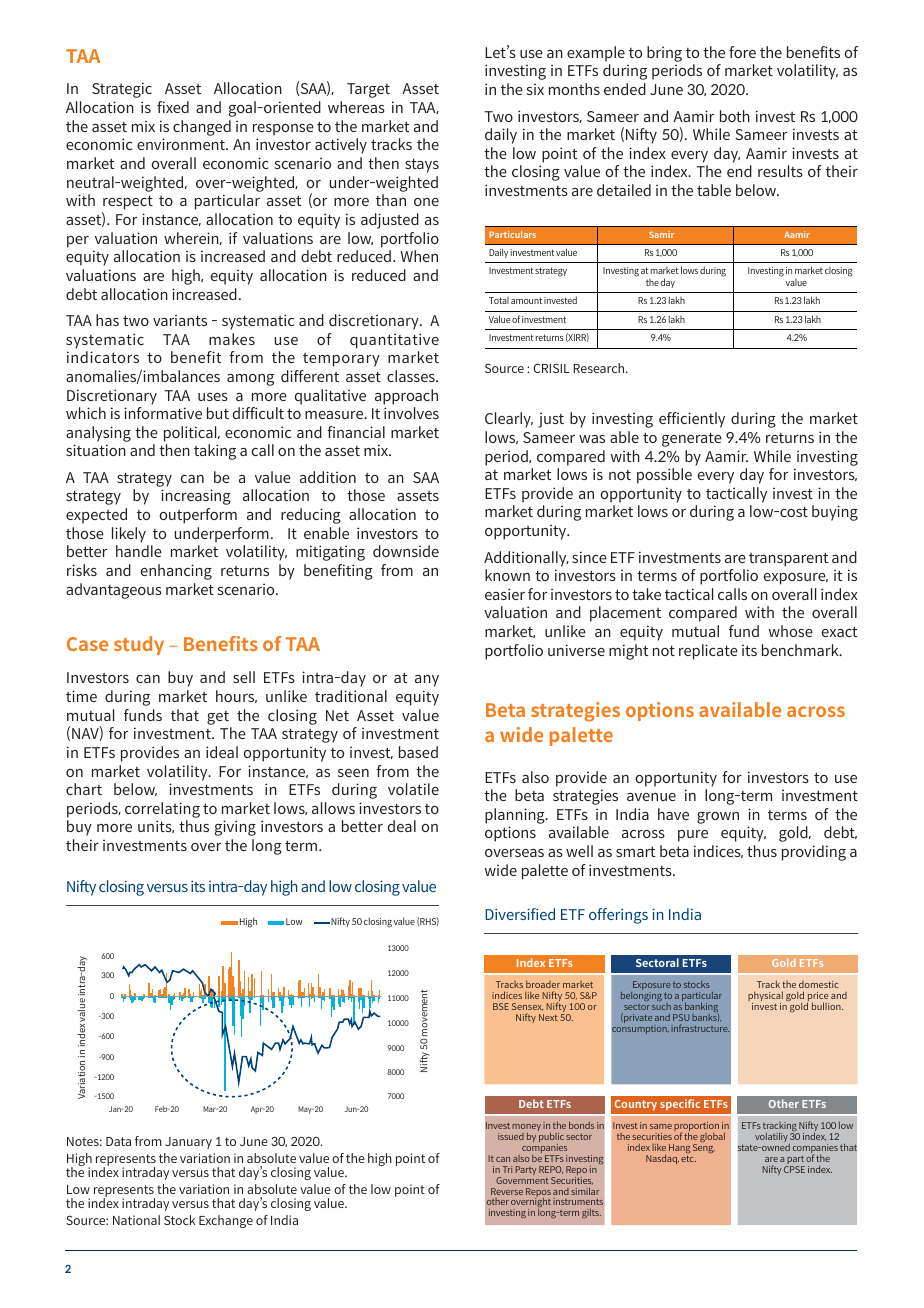 The width and height of the document is (924, 1308). Describe the element at coordinates (427, 681) in the document. I see `any` at that location.
